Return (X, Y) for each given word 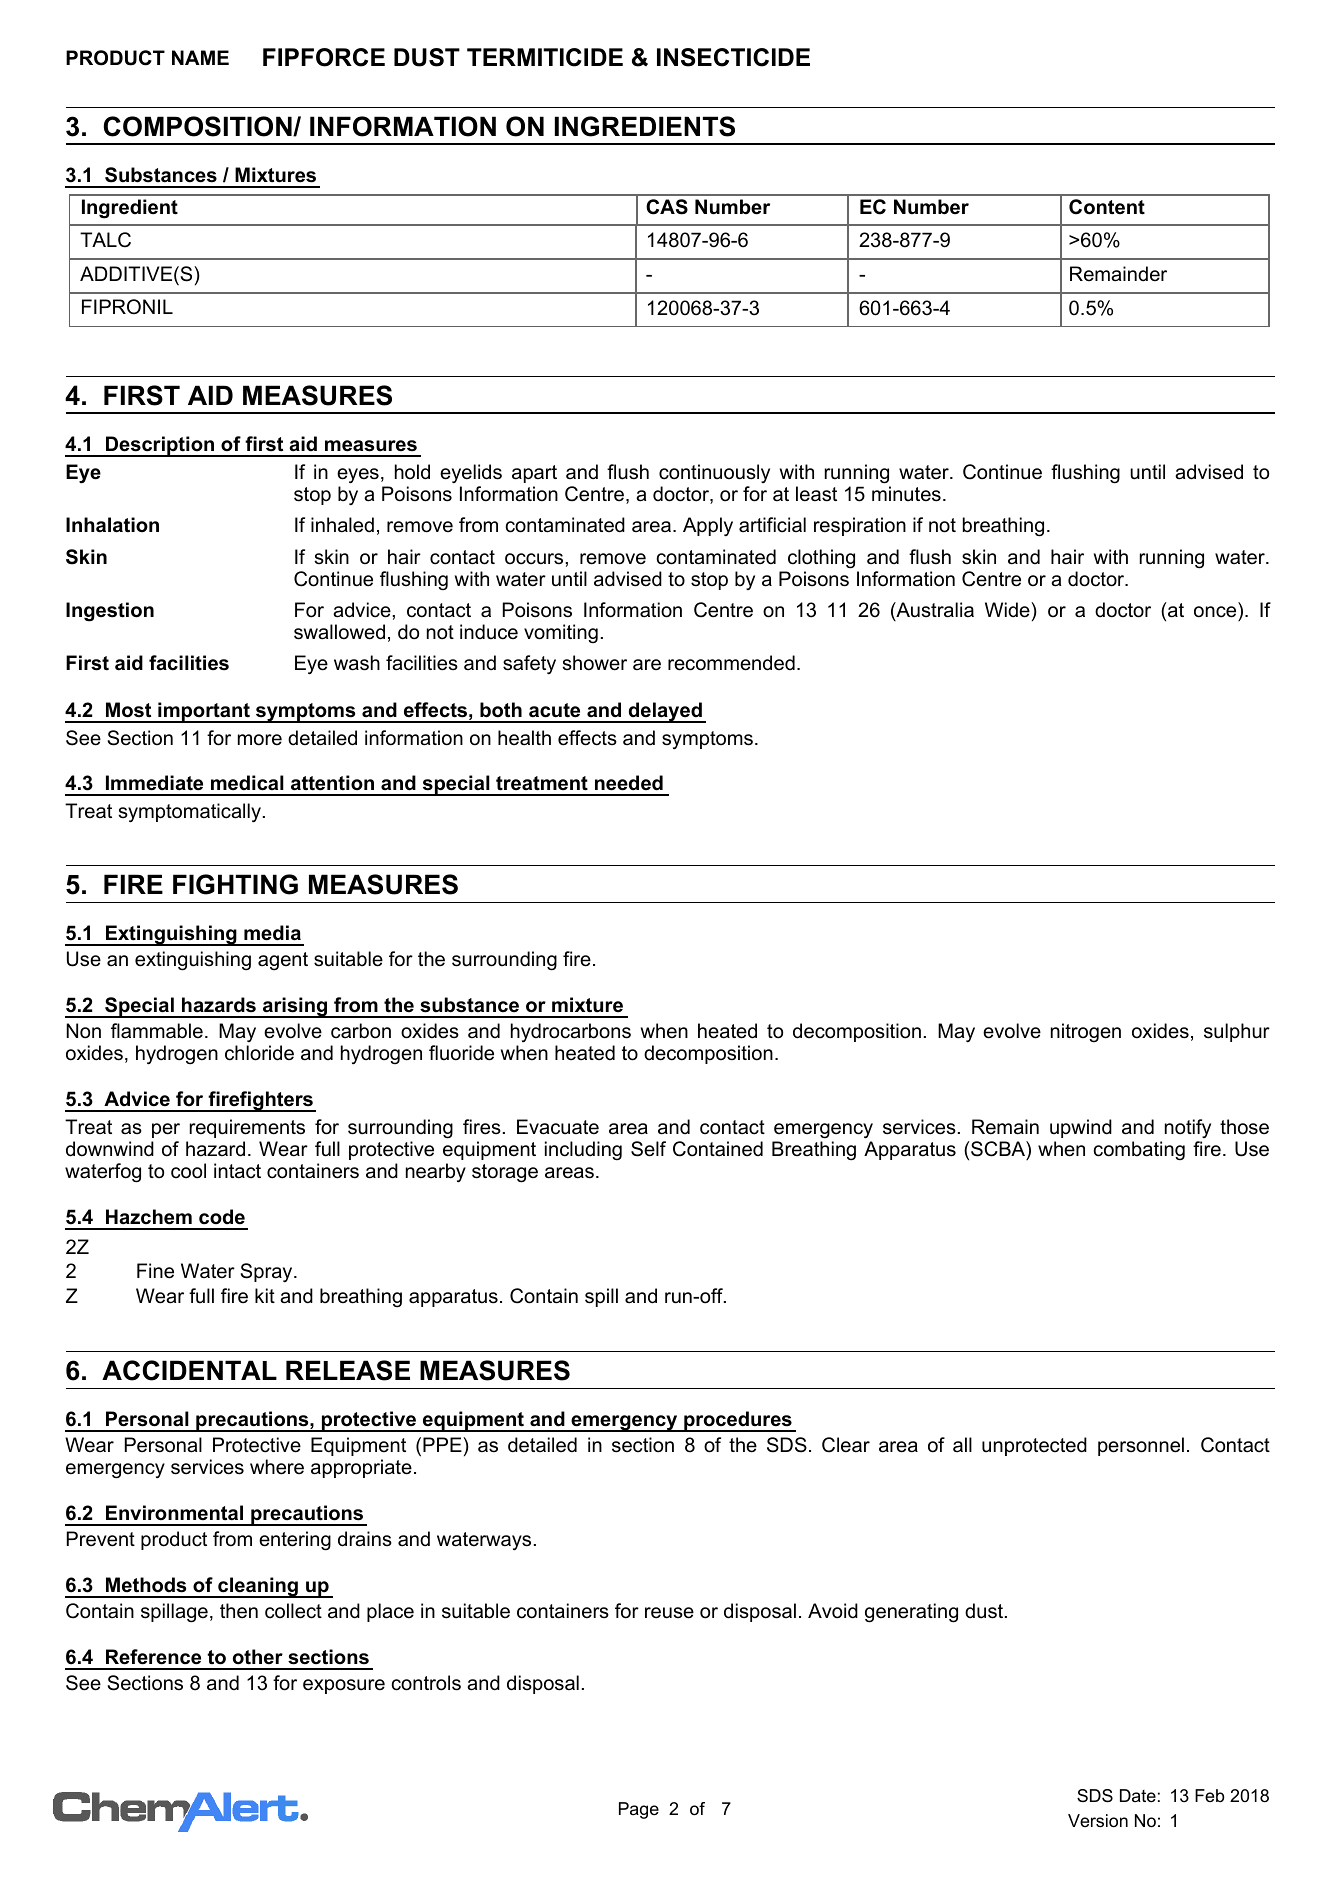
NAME (200, 57)
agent (283, 961)
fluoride (461, 1053)
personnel (1141, 1446)
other (258, 1657)
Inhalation (112, 525)
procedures (738, 1421)
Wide (1008, 610)
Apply (708, 526)
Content (1107, 207)
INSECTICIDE (733, 57)
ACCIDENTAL (189, 1370)
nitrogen (1086, 1032)
